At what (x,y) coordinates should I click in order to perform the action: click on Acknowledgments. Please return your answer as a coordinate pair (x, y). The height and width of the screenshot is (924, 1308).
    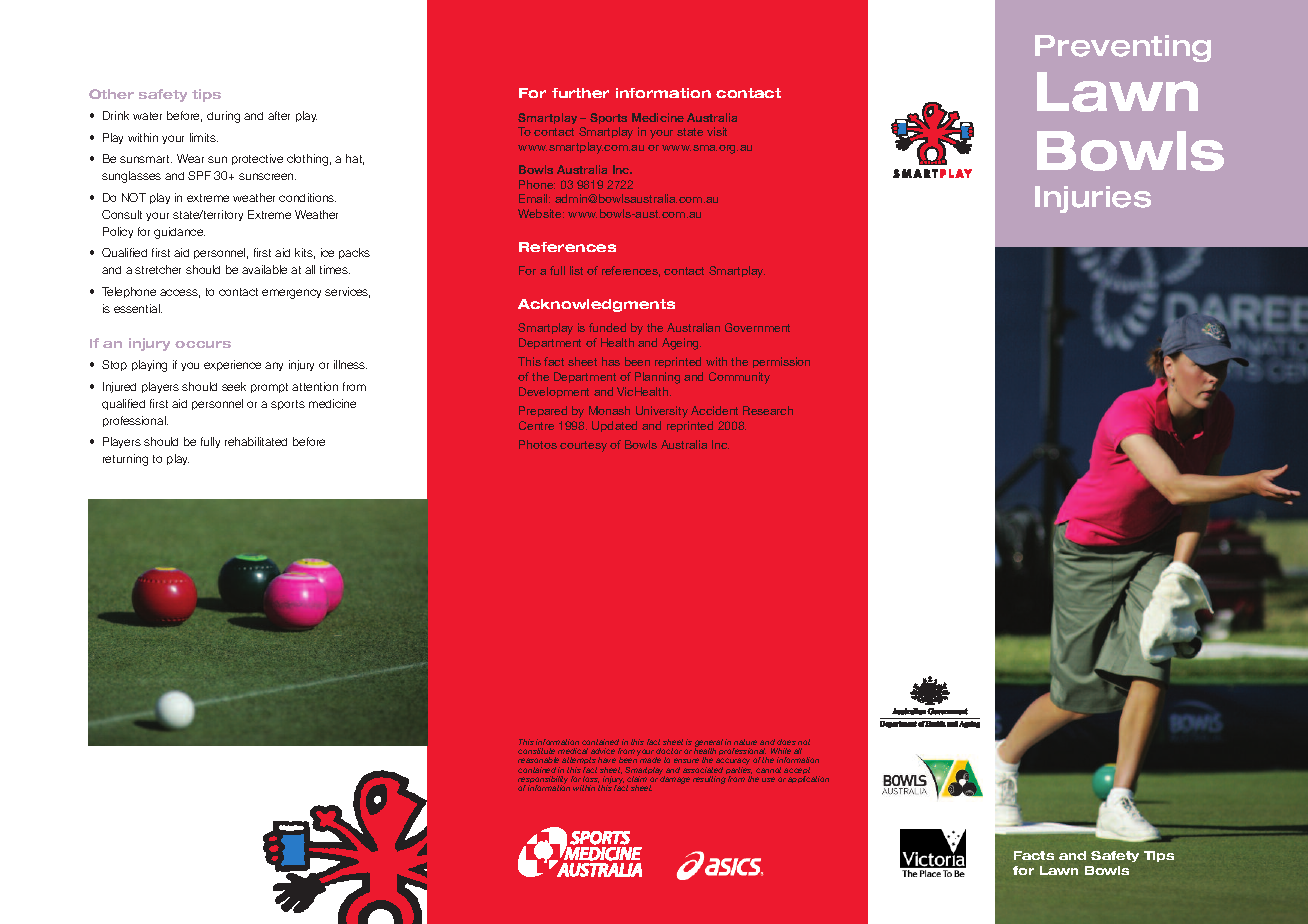
    Looking at the image, I should click on (596, 305).
